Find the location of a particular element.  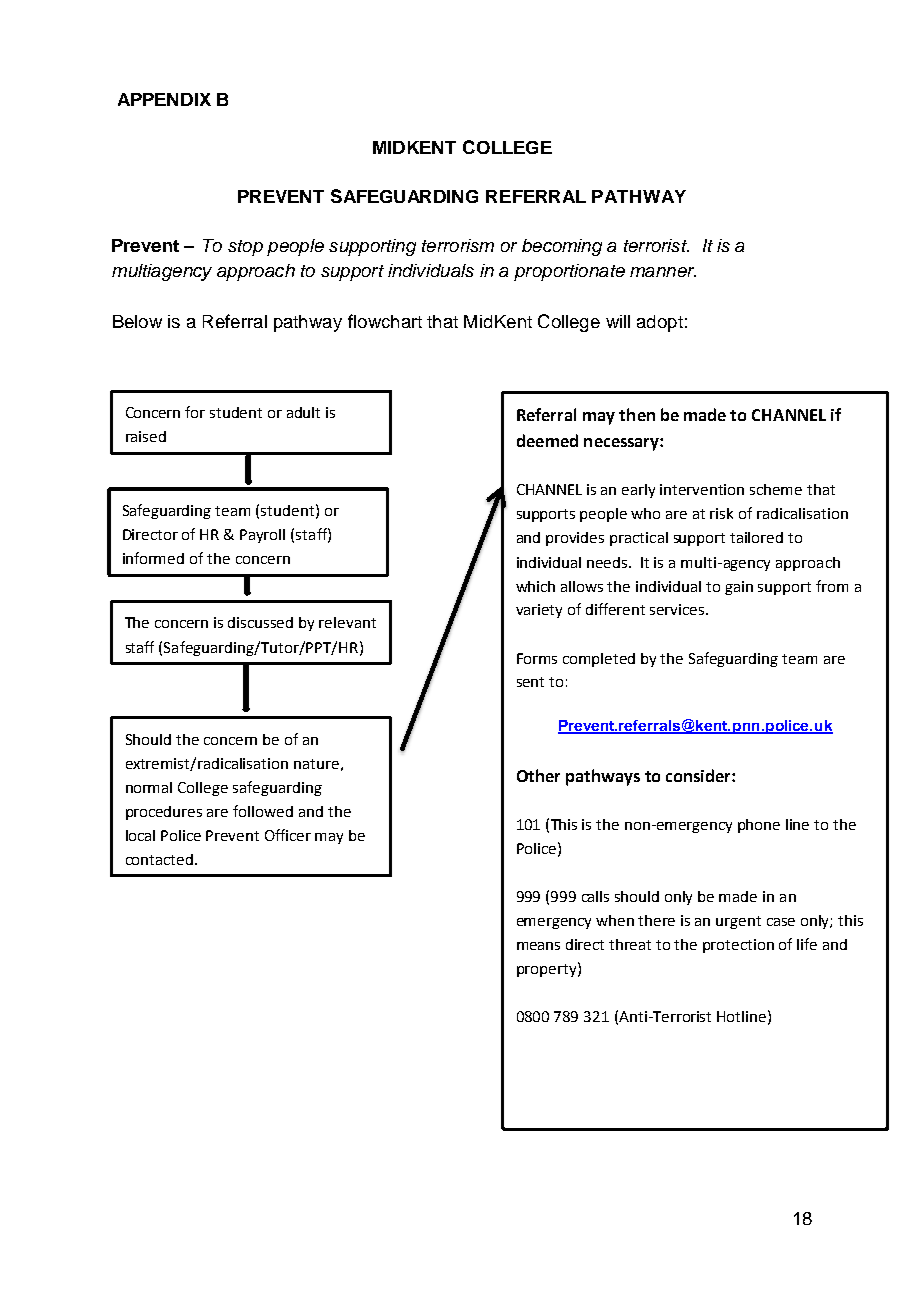

adult is located at coordinates (303, 412).
